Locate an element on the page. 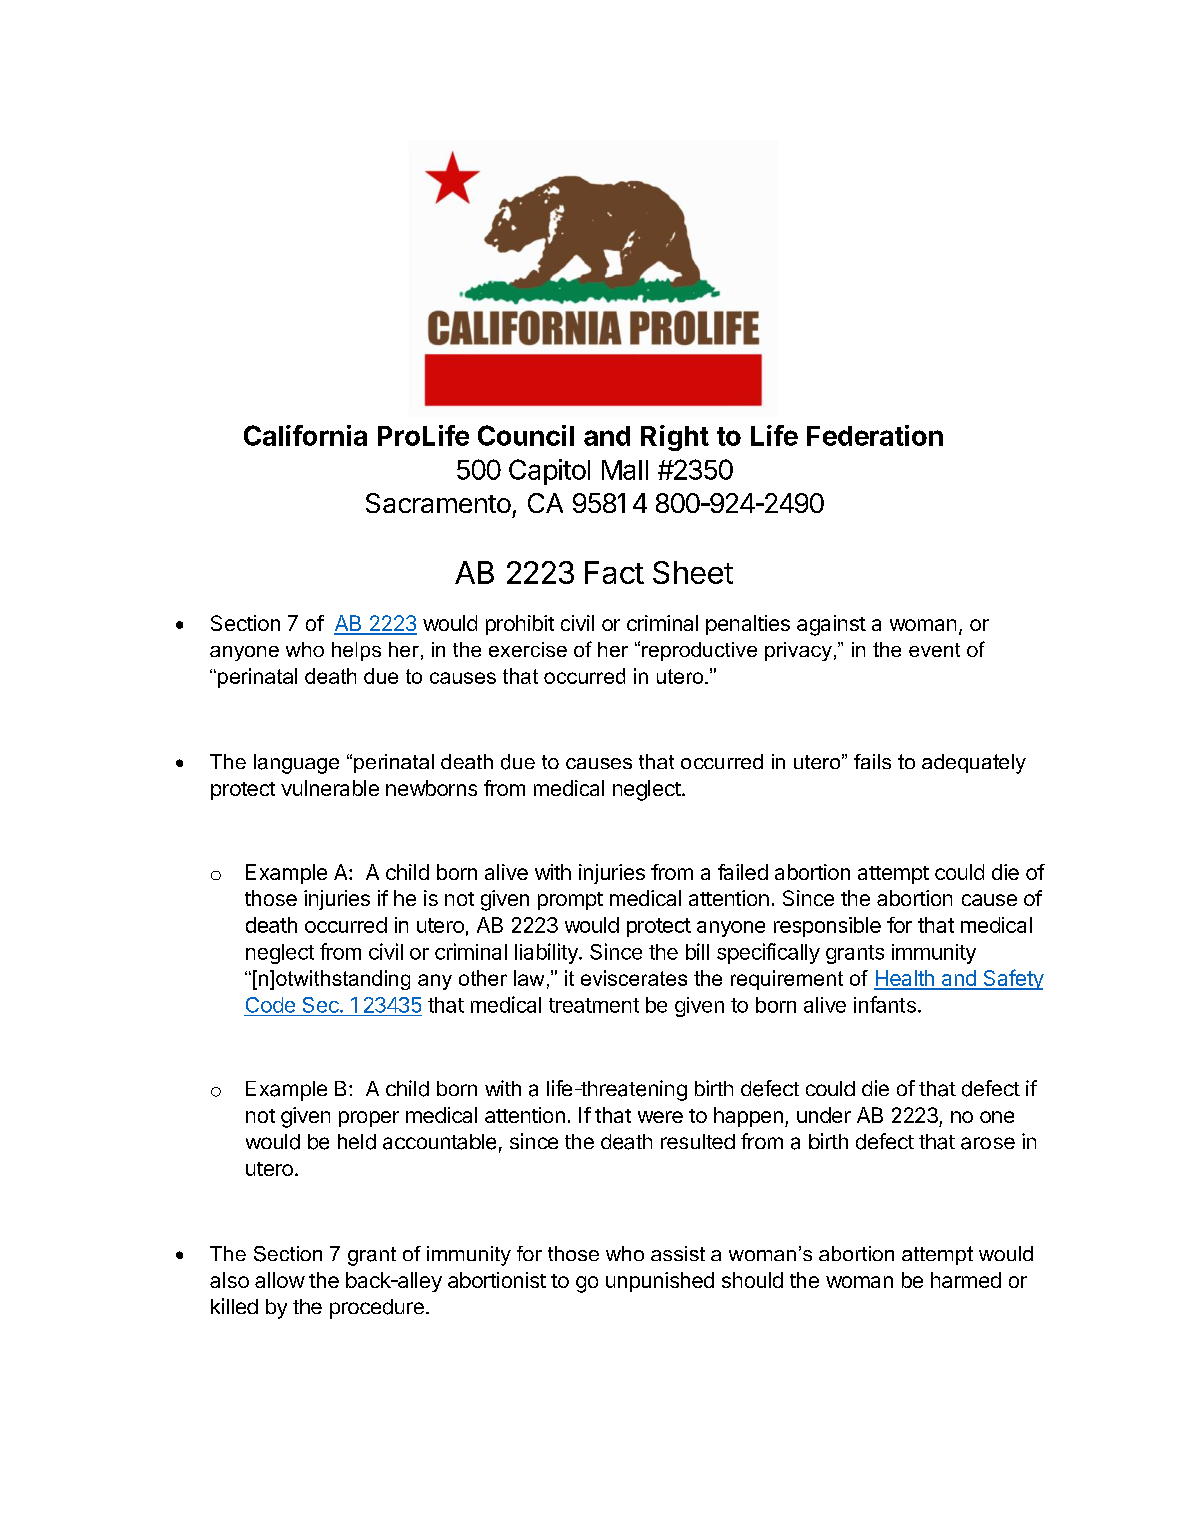  unpunished is located at coordinates (660, 1282).
